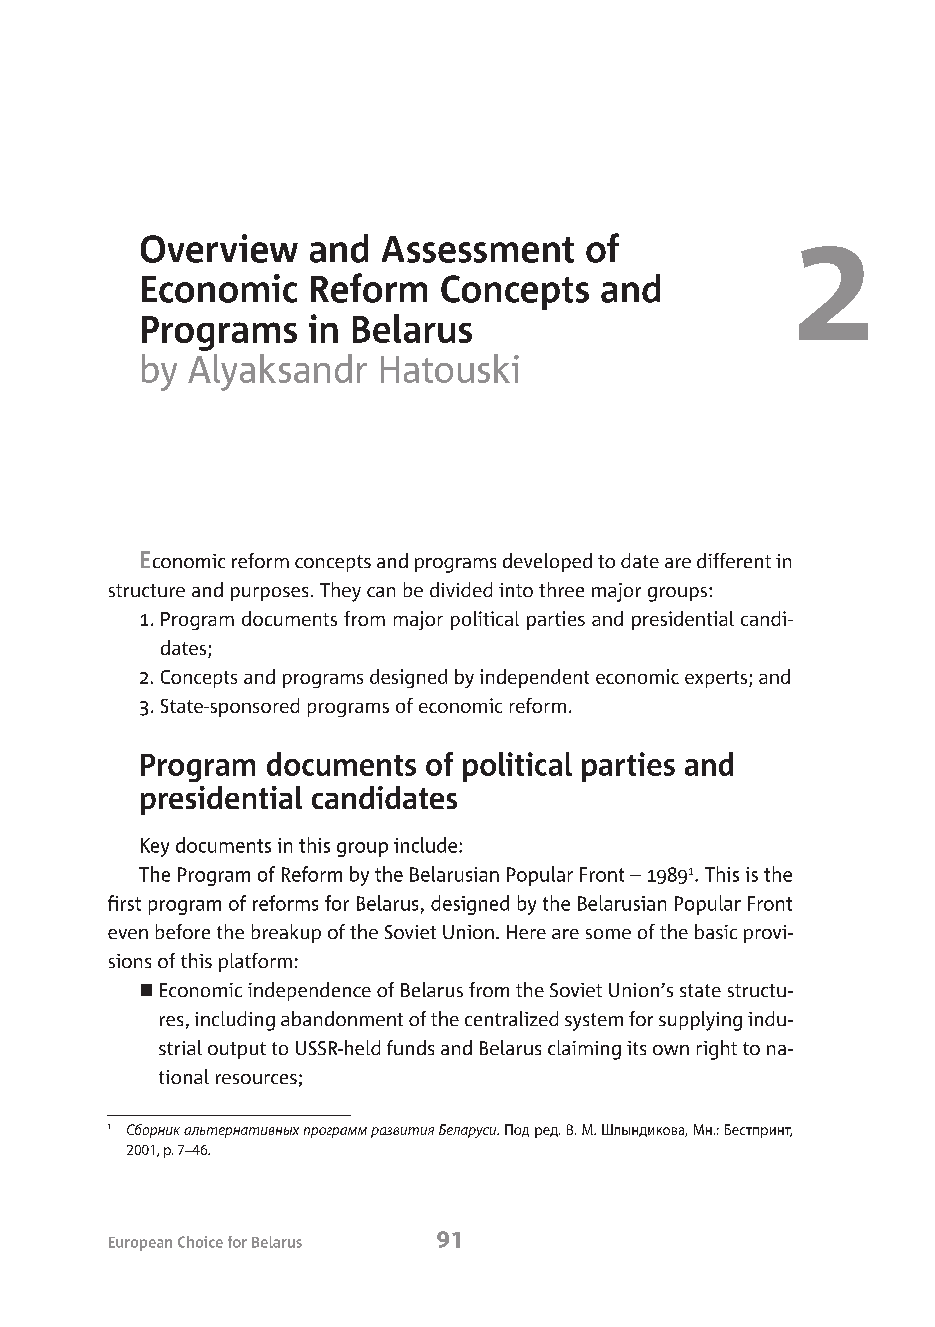  Describe the element at coordinates (734, 560) in the document. I see `different` at that location.
